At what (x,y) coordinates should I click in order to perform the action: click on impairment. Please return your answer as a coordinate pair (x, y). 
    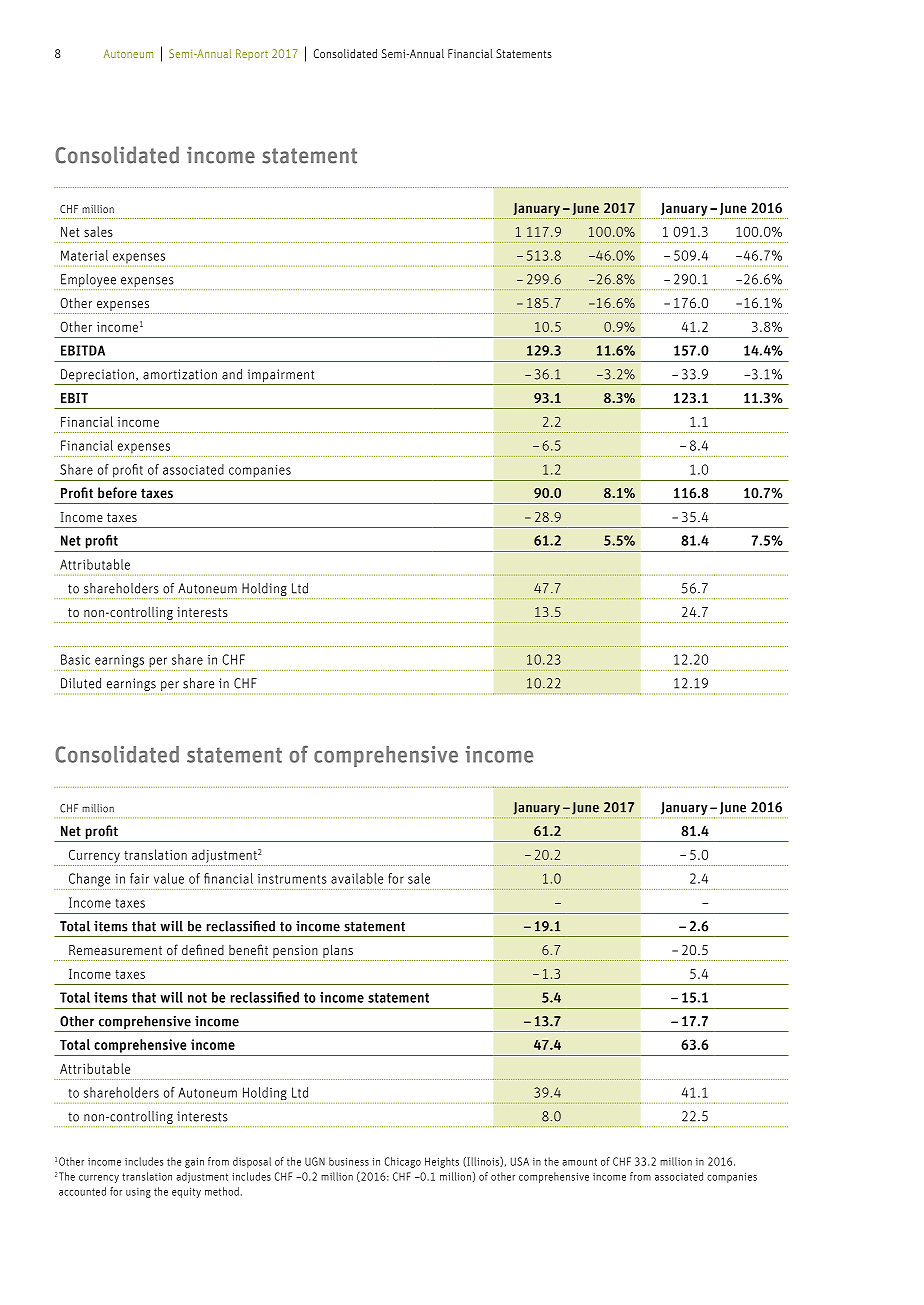
    Looking at the image, I should click on (281, 377).
